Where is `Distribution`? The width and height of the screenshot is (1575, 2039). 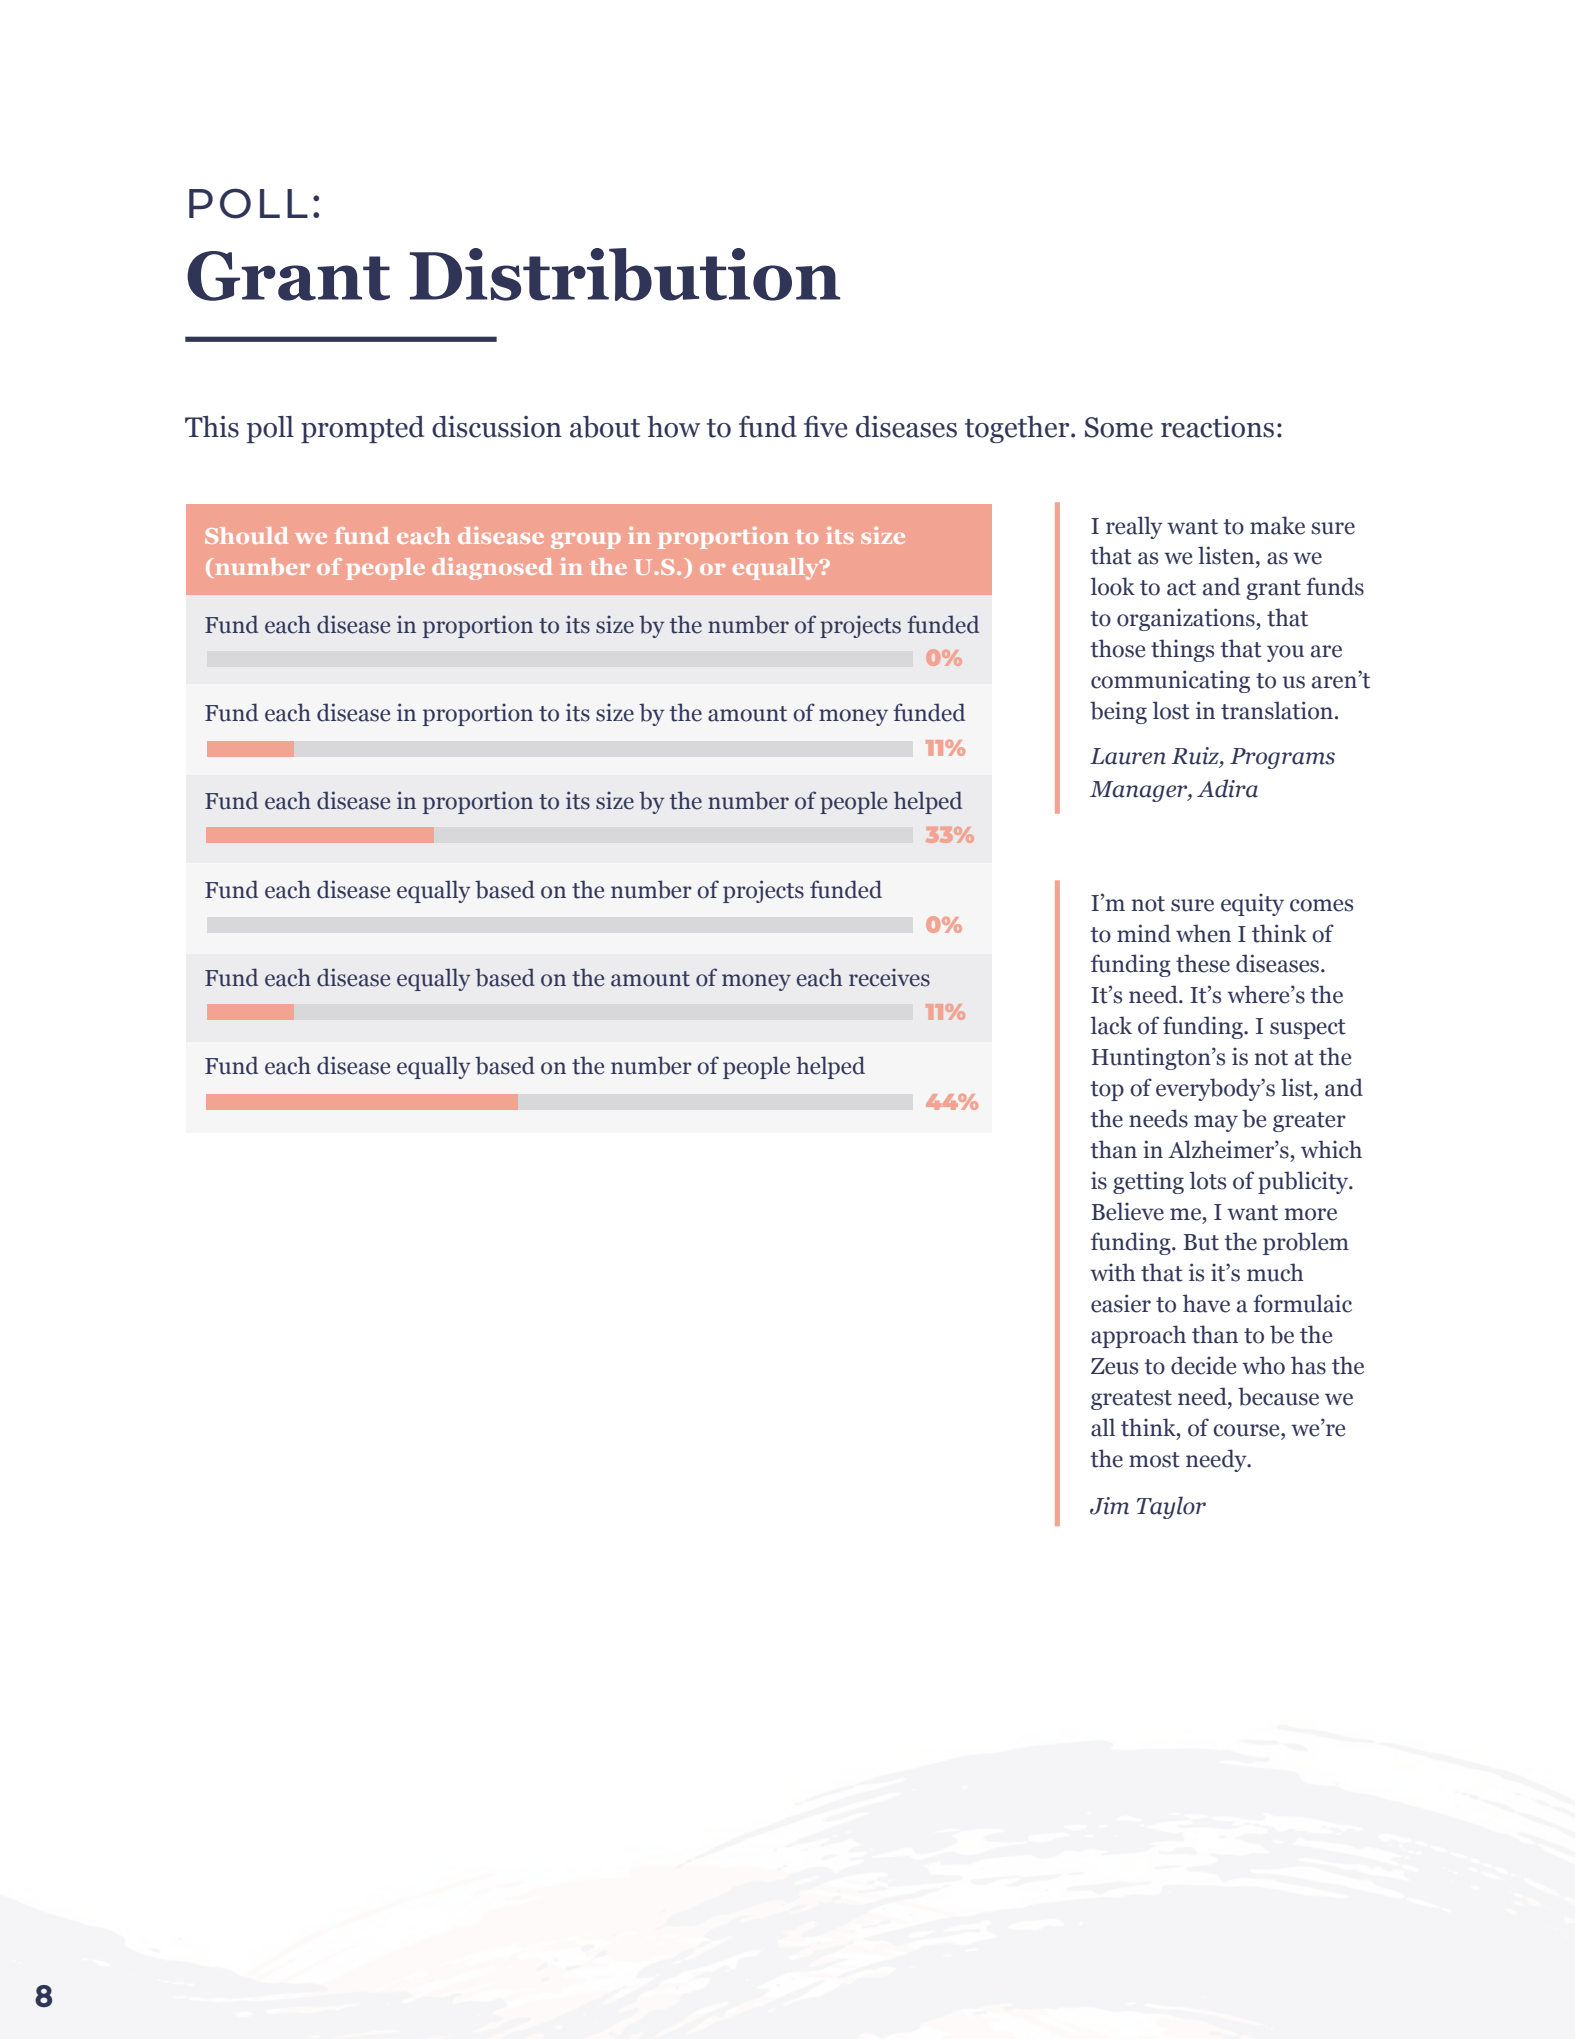 Distribution is located at coordinates (625, 274).
